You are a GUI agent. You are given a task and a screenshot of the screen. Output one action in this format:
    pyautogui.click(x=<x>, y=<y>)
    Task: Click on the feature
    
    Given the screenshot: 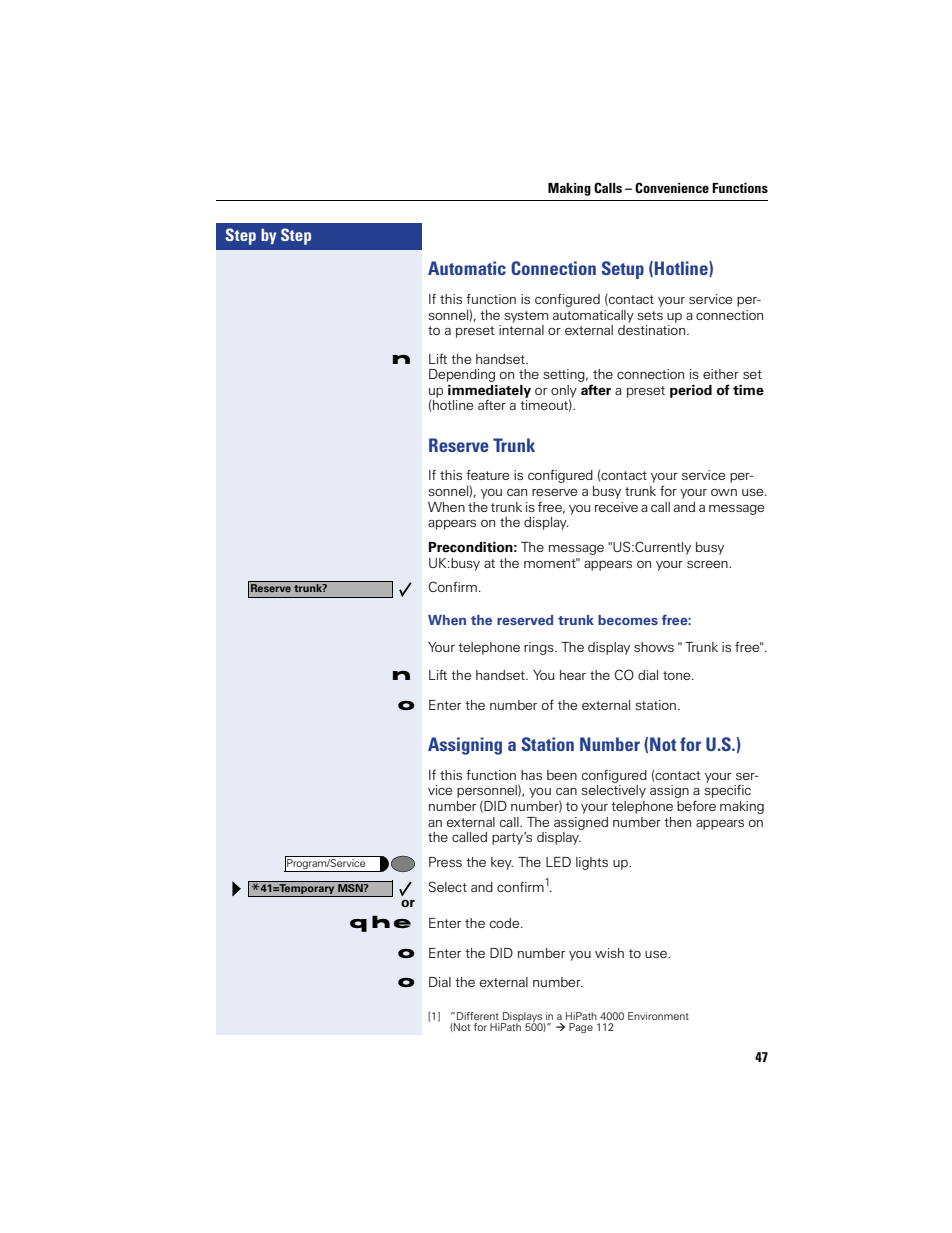 What is the action you would take?
    pyautogui.click(x=487, y=474)
